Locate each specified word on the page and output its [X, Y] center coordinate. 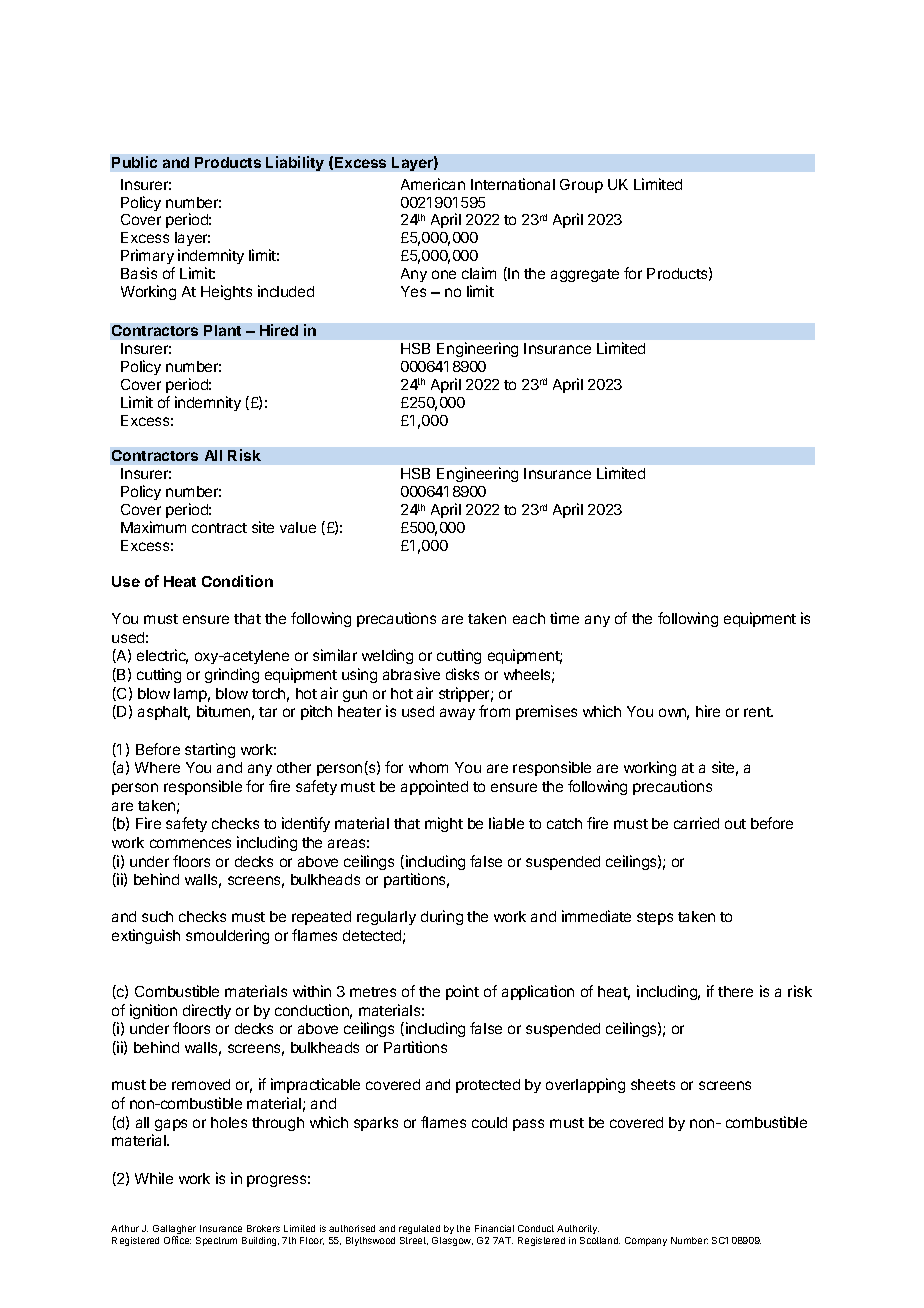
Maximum [153, 527]
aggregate [585, 275]
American [433, 184]
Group [581, 186]
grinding [232, 675]
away [457, 714]
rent [758, 712]
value [298, 527]
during [442, 917]
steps [655, 918]
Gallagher [174, 1231]
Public [134, 162]
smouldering [227, 936]
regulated [419, 1229]
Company [646, 1241]
